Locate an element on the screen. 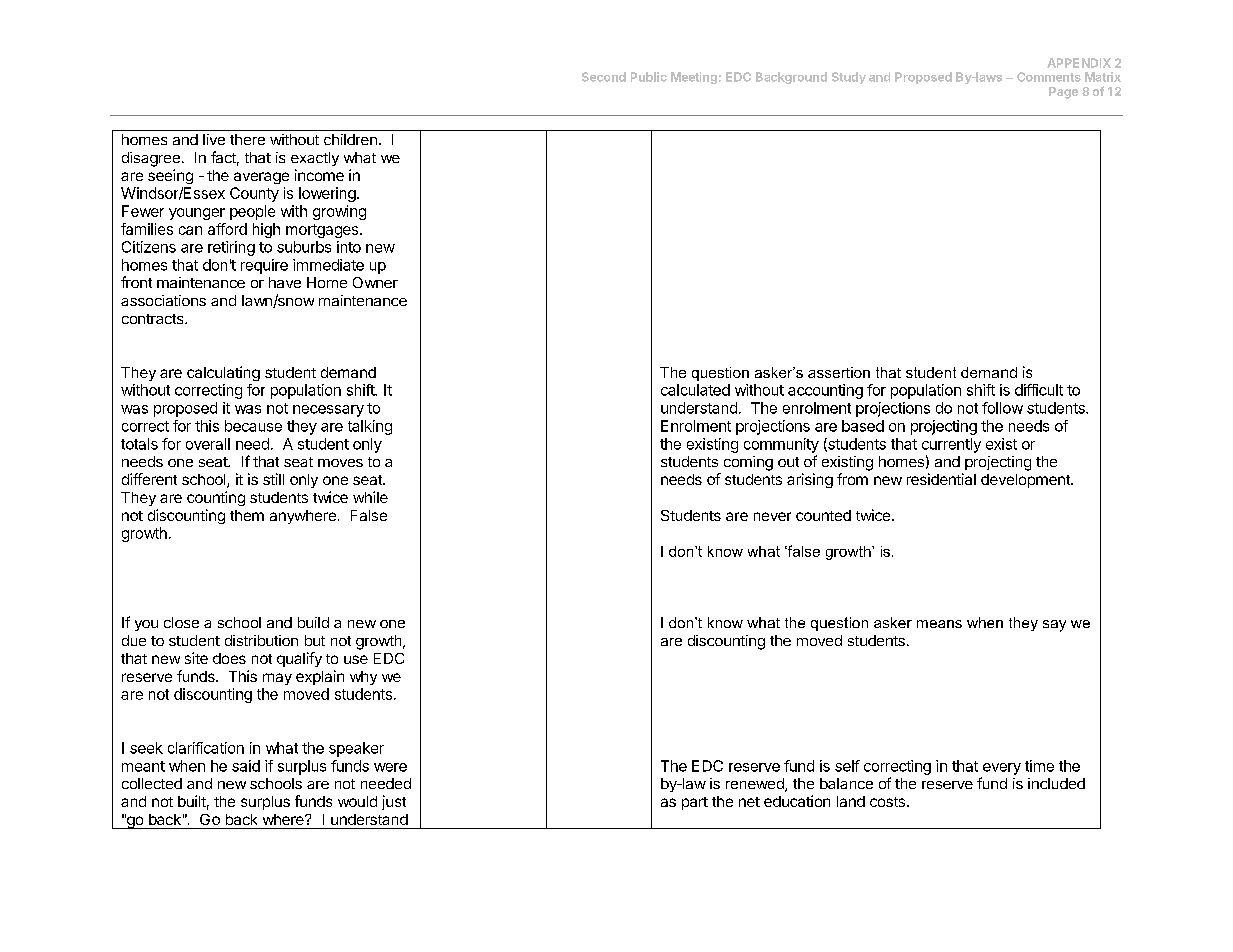 Image resolution: width=1233 pixels, height=952 pixels. currently is located at coordinates (951, 445).
